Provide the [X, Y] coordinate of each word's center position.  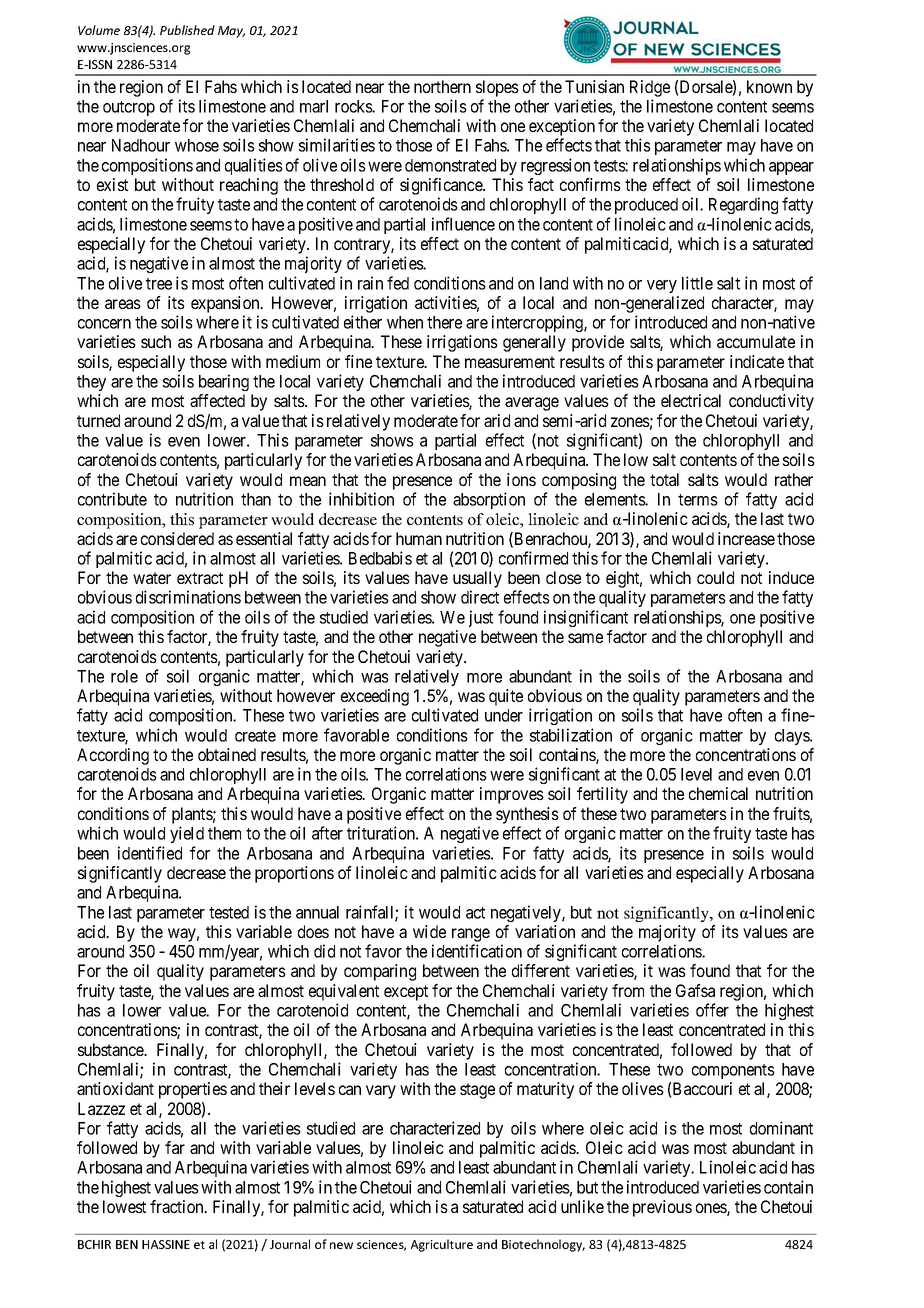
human [419, 538]
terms [698, 500]
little [697, 283]
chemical [718, 793]
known [769, 86]
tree [159, 284]
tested [229, 912]
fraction [178, 1206]
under [504, 715]
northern [442, 86]
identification [477, 951]
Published [187, 30]
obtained [227, 754]
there [444, 322]
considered [177, 538]
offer [712, 1010]
